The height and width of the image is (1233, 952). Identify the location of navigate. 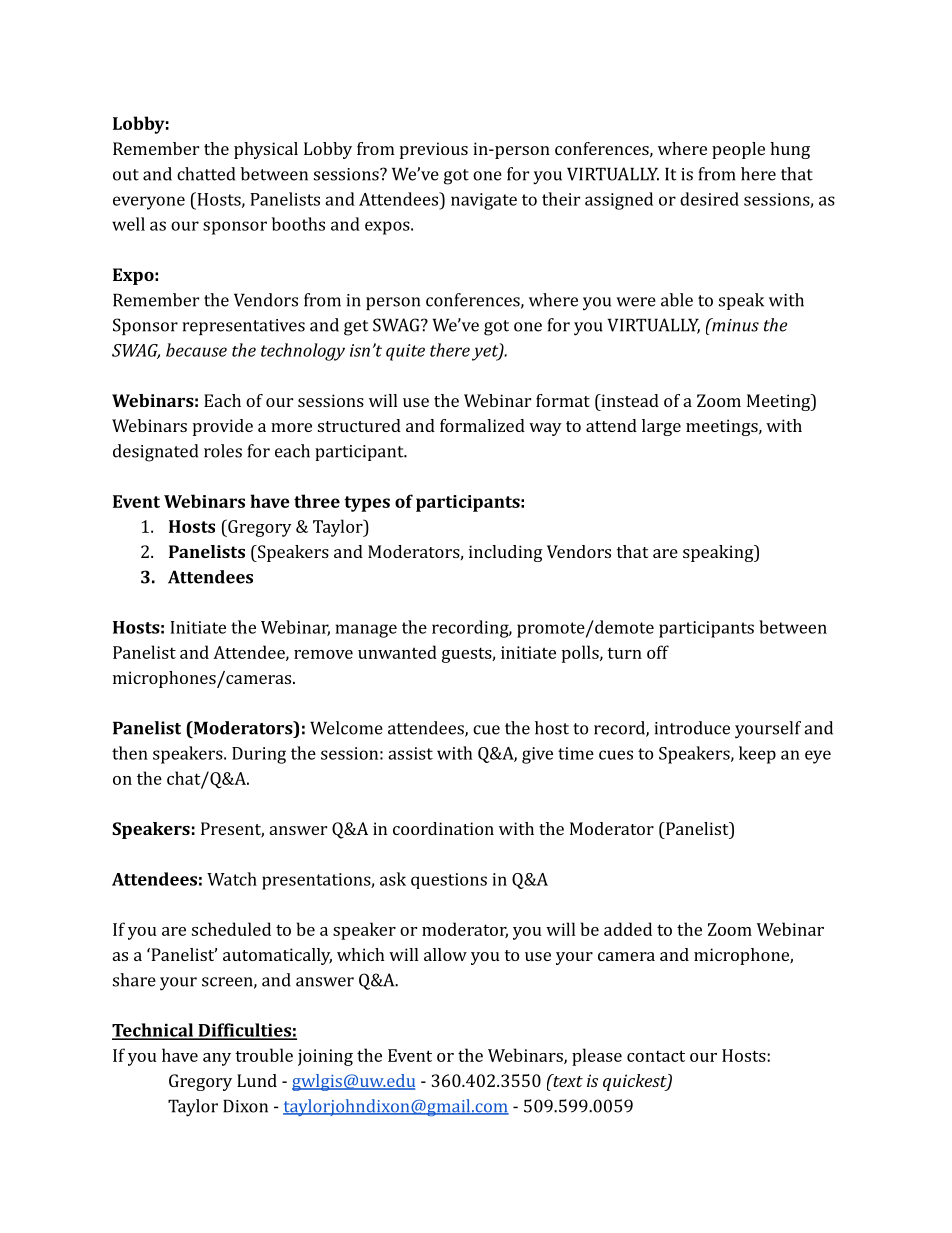
(484, 201).
